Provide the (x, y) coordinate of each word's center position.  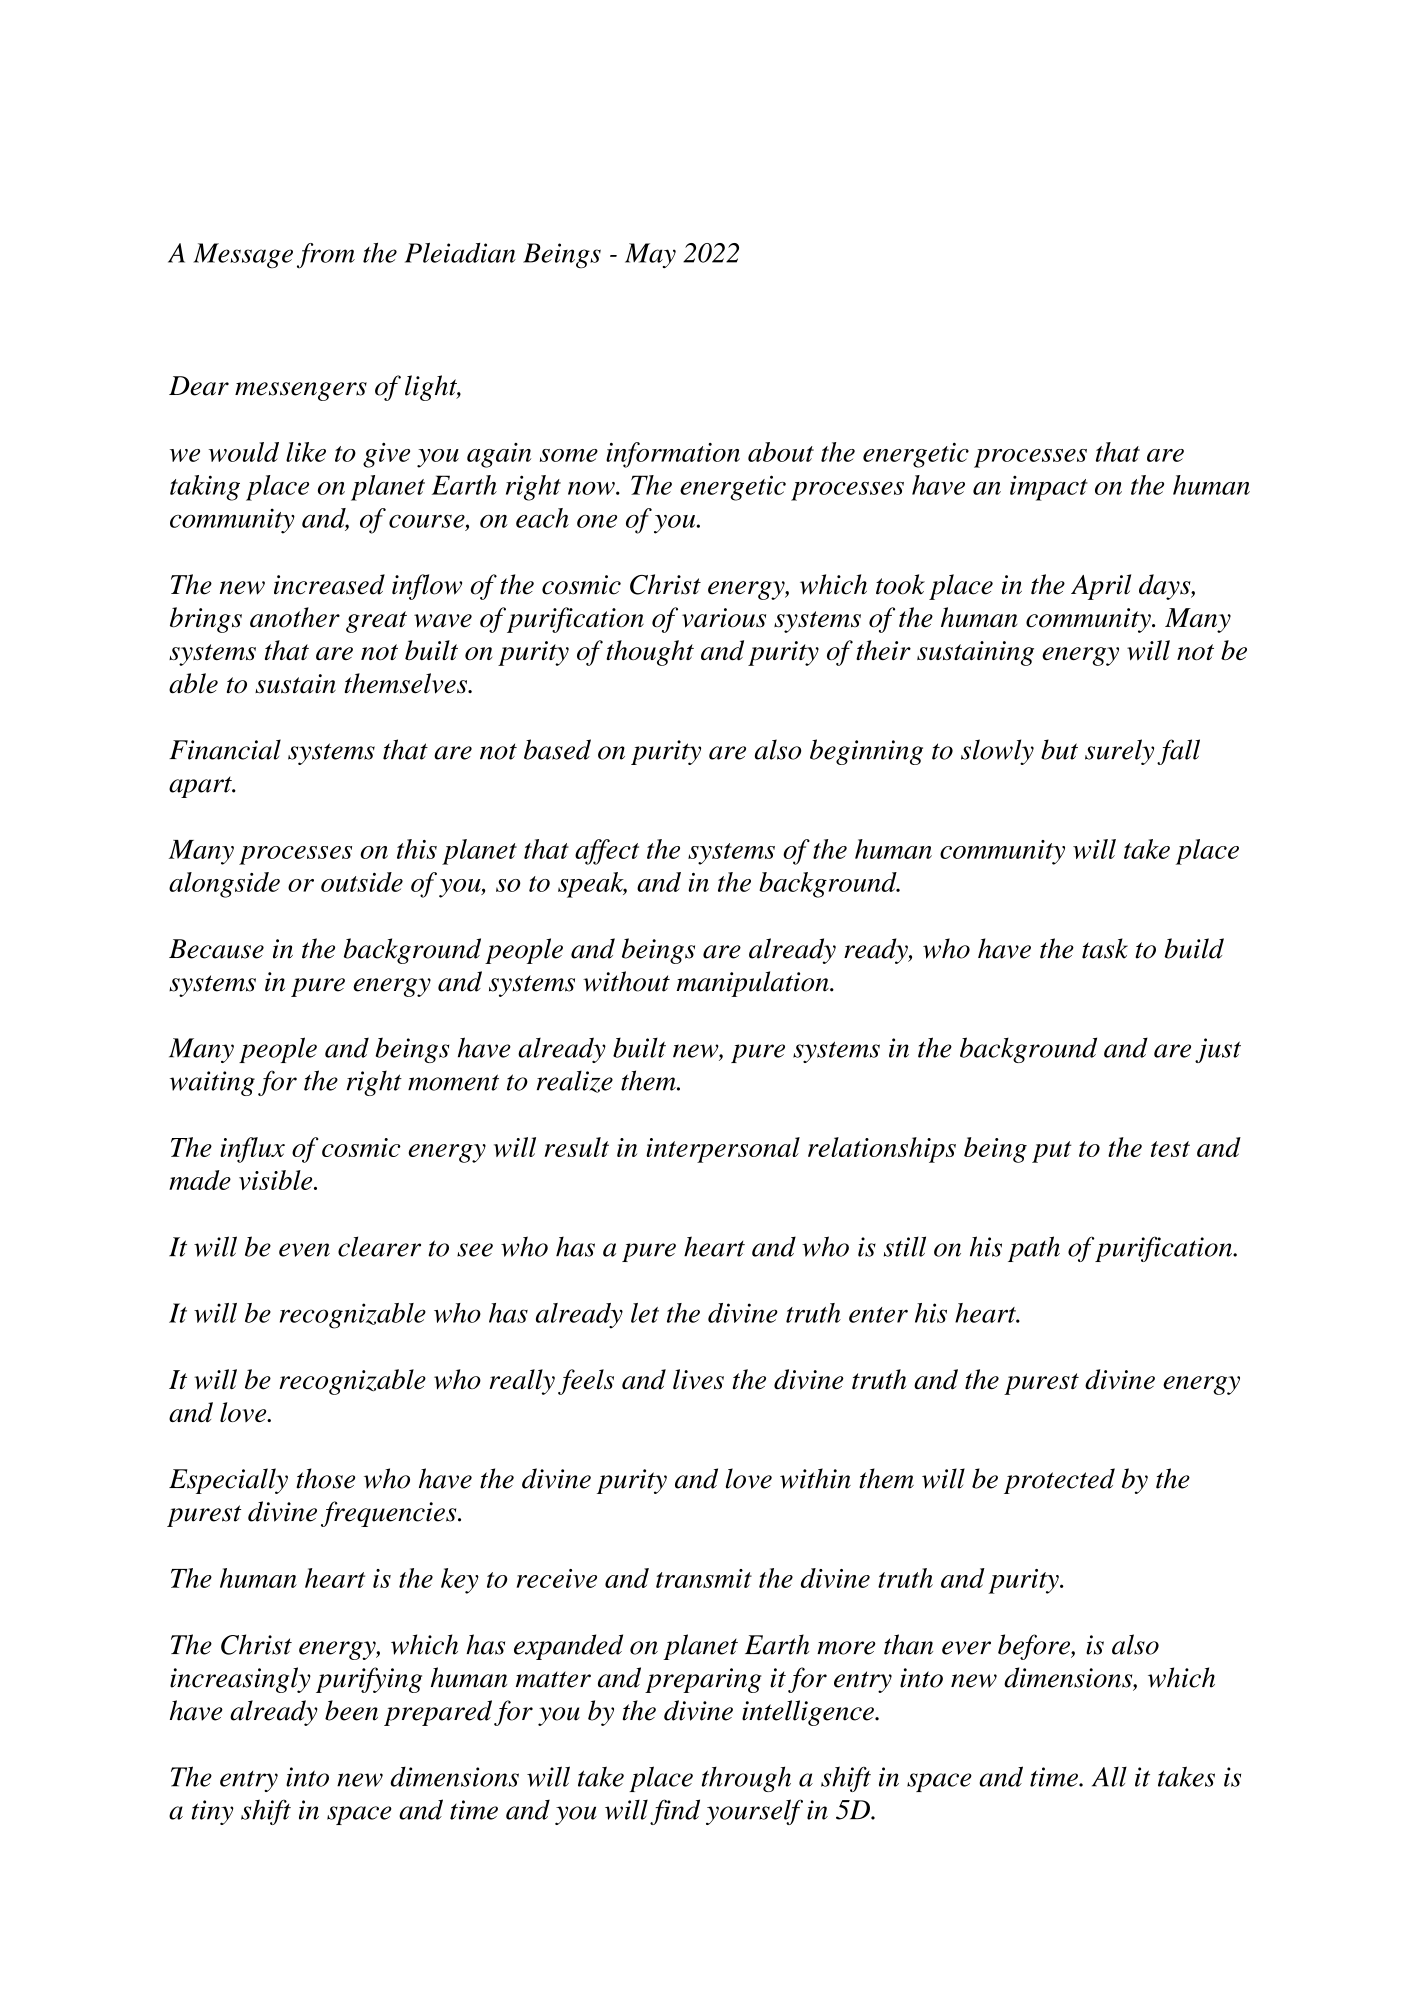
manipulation (753, 984)
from (326, 256)
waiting (212, 1083)
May (650, 255)
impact (1049, 488)
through (746, 1779)
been (351, 1710)
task (1105, 948)
